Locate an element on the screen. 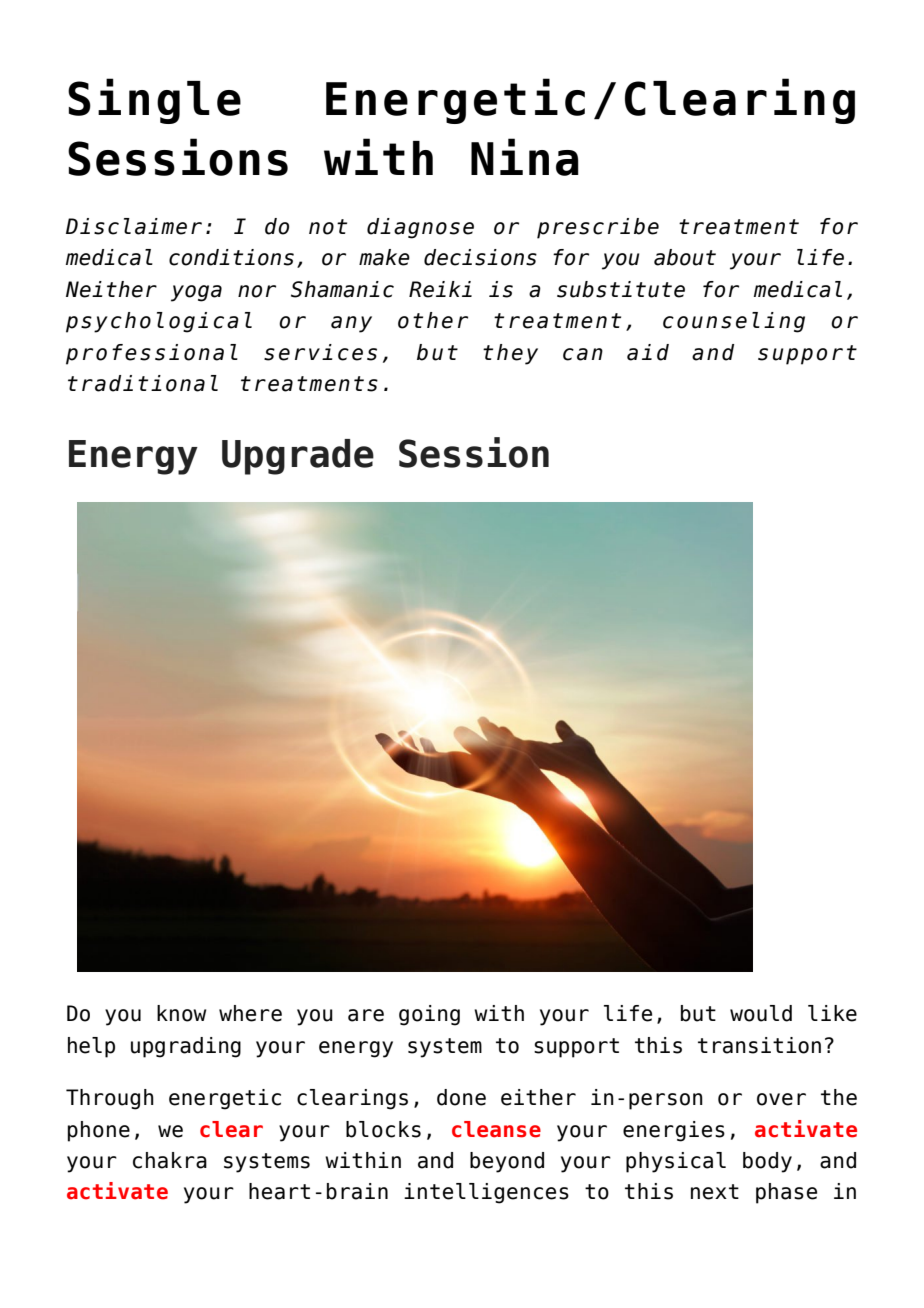 The image size is (924, 1308). Nina is located at coordinates (525, 157).
